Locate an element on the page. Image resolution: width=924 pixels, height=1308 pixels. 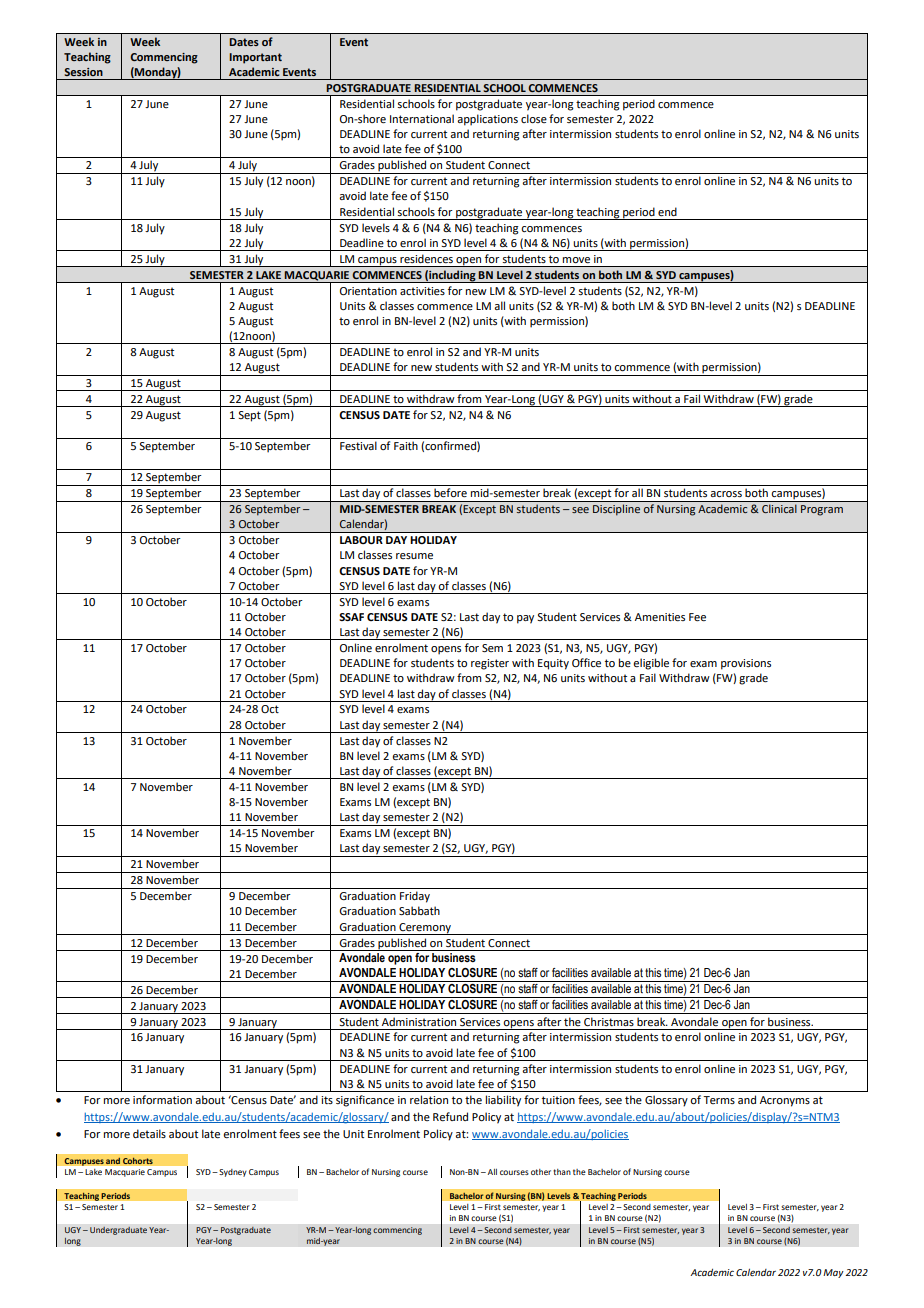
applications is located at coordinates (487, 120).
